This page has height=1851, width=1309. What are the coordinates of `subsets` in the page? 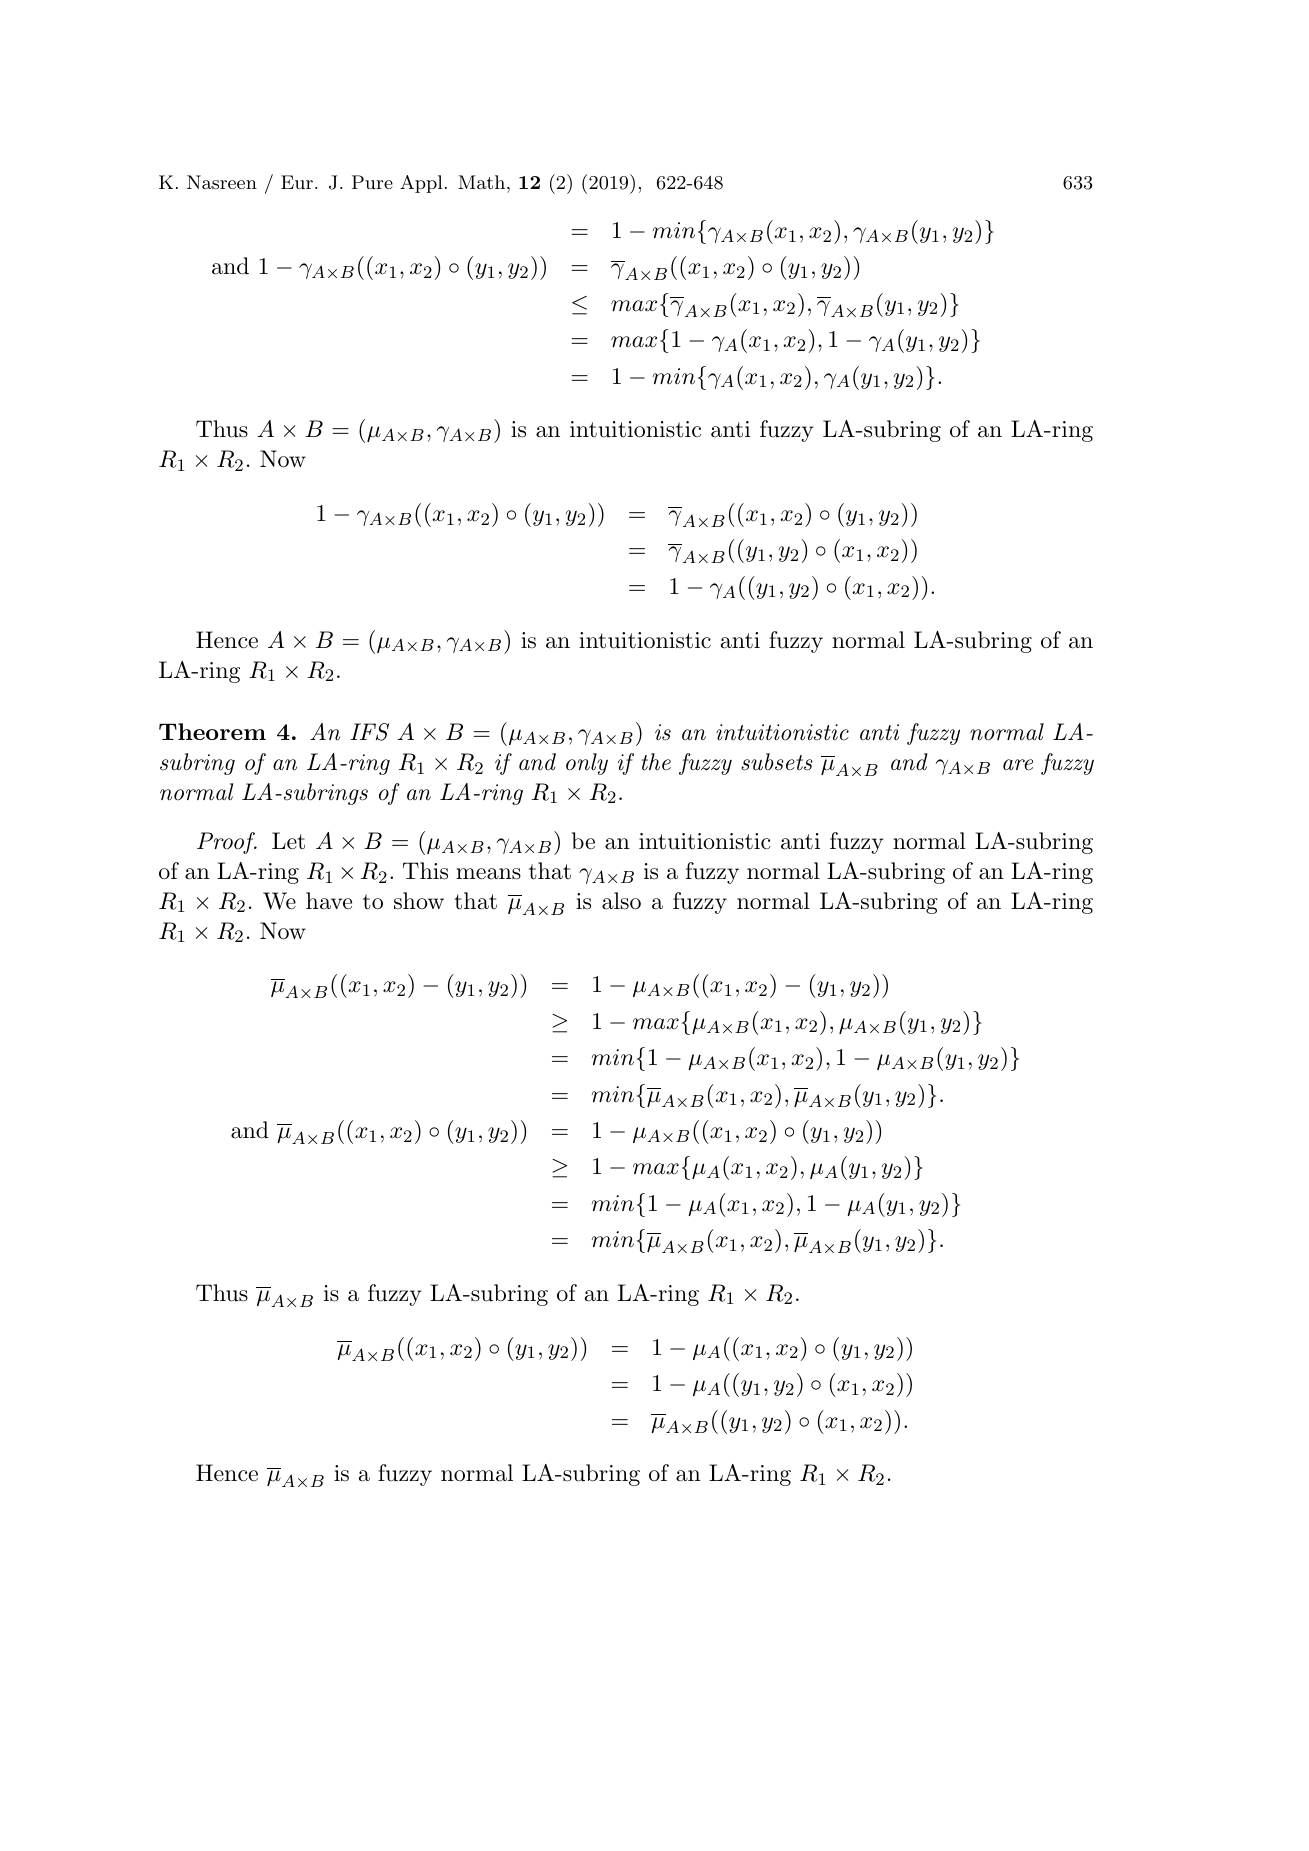 It's located at (777, 762).
